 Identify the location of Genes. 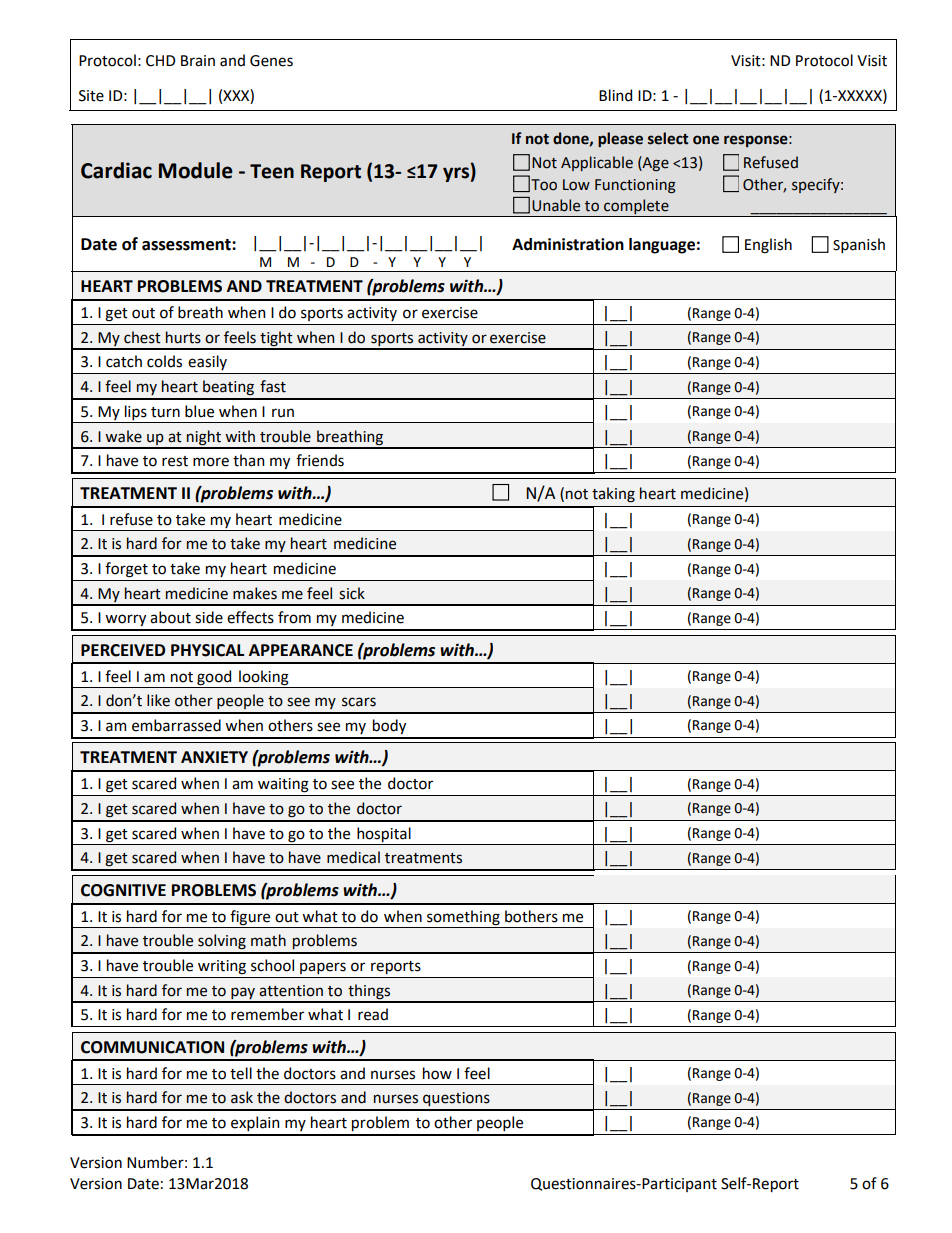
(271, 61).
